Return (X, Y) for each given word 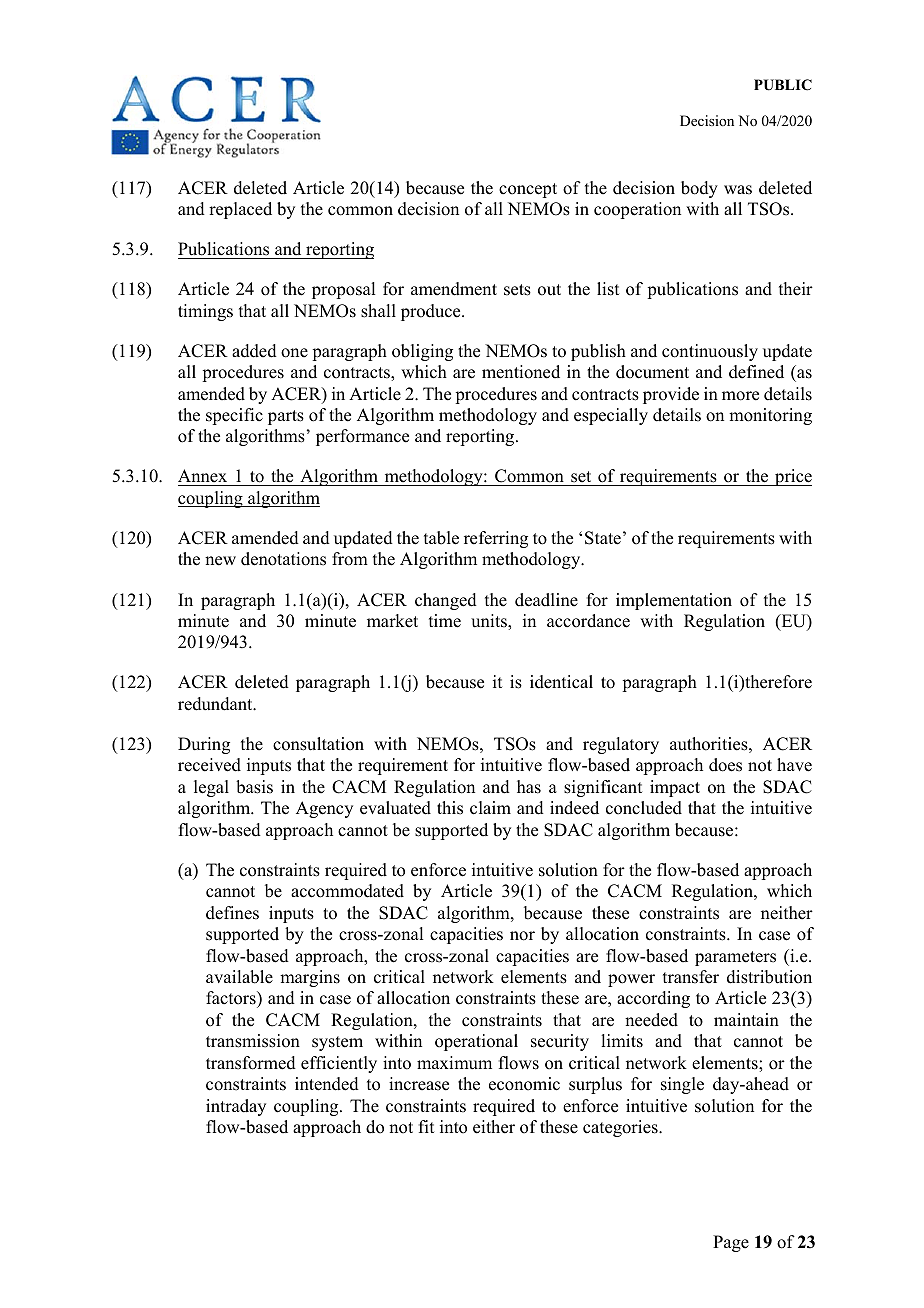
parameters (735, 958)
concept (528, 190)
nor (522, 936)
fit (426, 1126)
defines (232, 913)
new (220, 561)
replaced (240, 210)
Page (731, 1243)
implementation (674, 601)
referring (496, 539)
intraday (236, 1107)
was (738, 190)
